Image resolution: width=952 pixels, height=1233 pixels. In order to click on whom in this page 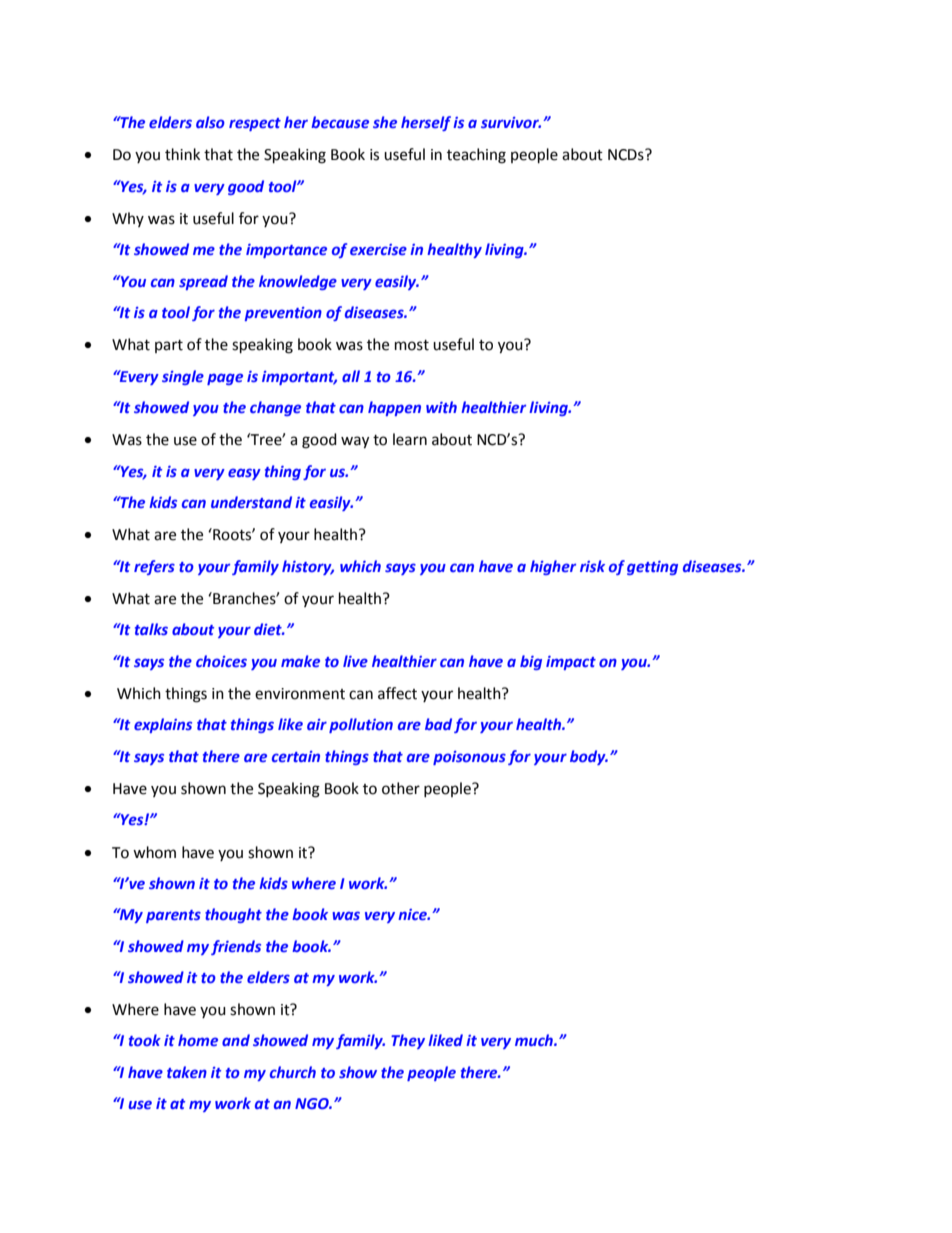, I will do `click(154, 852)`.
